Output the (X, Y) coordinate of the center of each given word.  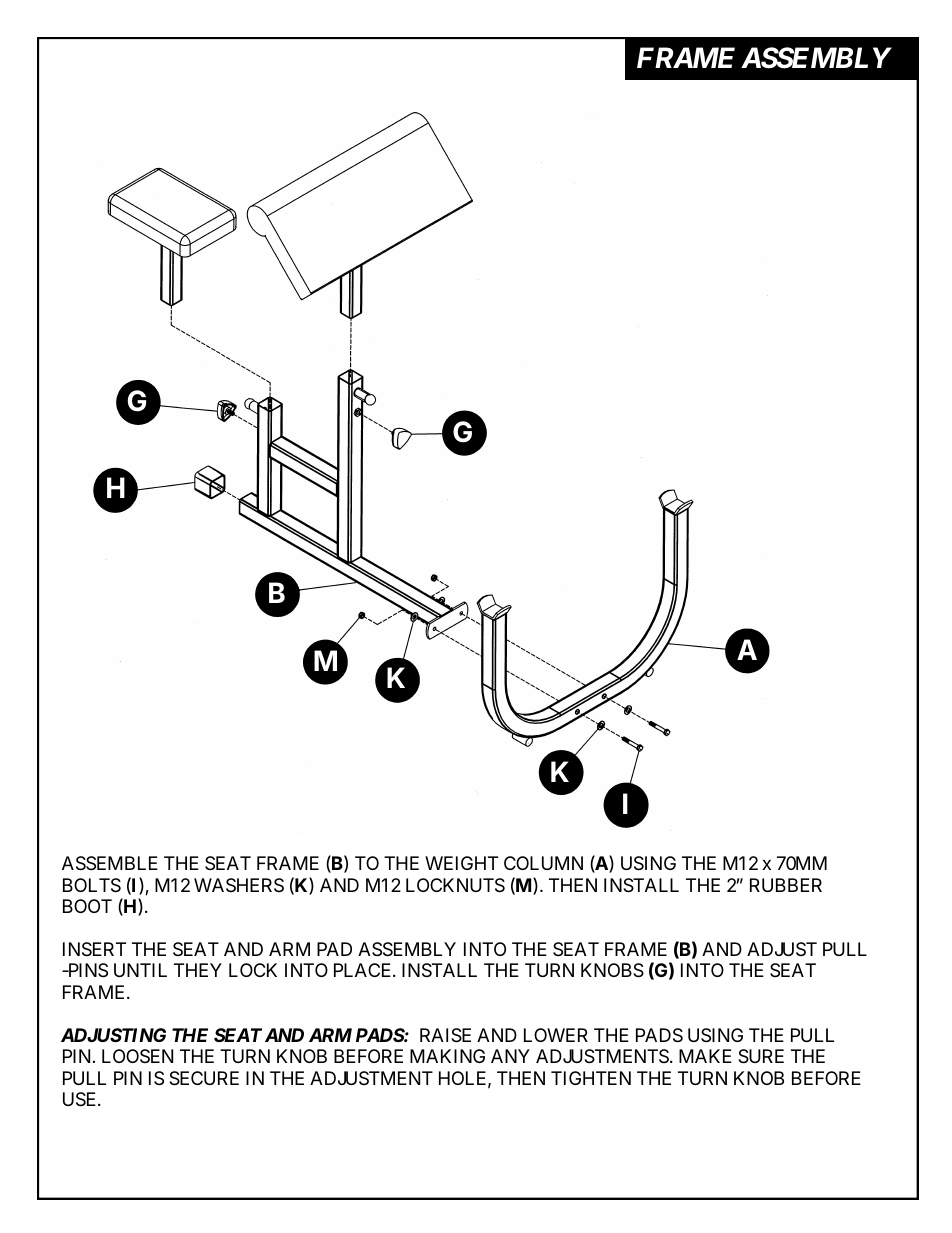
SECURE (204, 1078)
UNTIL (140, 970)
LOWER (556, 1035)
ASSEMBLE (110, 863)
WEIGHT (461, 863)
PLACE (364, 970)
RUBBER (786, 885)
